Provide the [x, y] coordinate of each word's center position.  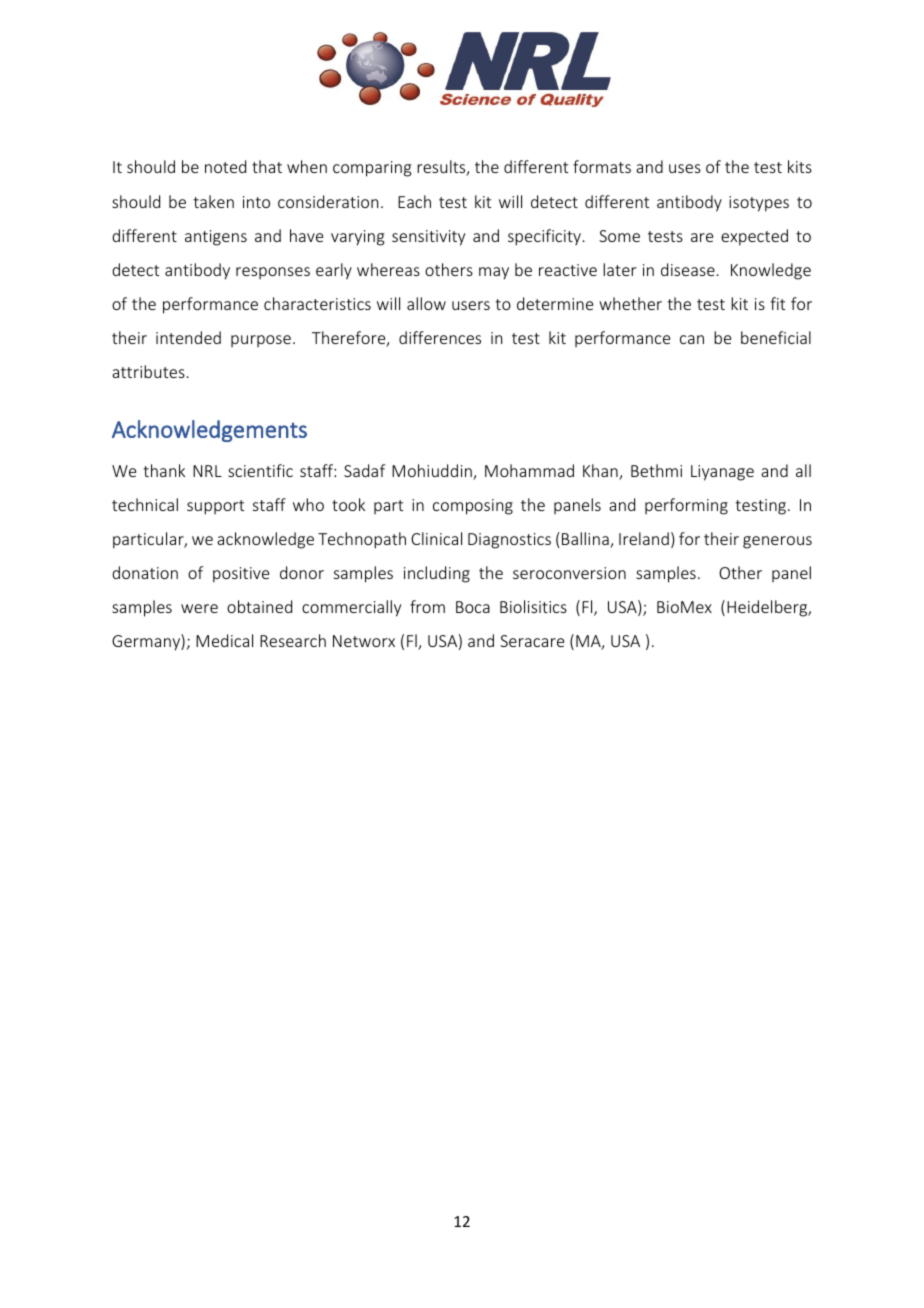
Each [414, 201]
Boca [473, 607]
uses [685, 168]
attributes [148, 371]
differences [440, 337]
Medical [224, 640]
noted [225, 166]
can [692, 339]
